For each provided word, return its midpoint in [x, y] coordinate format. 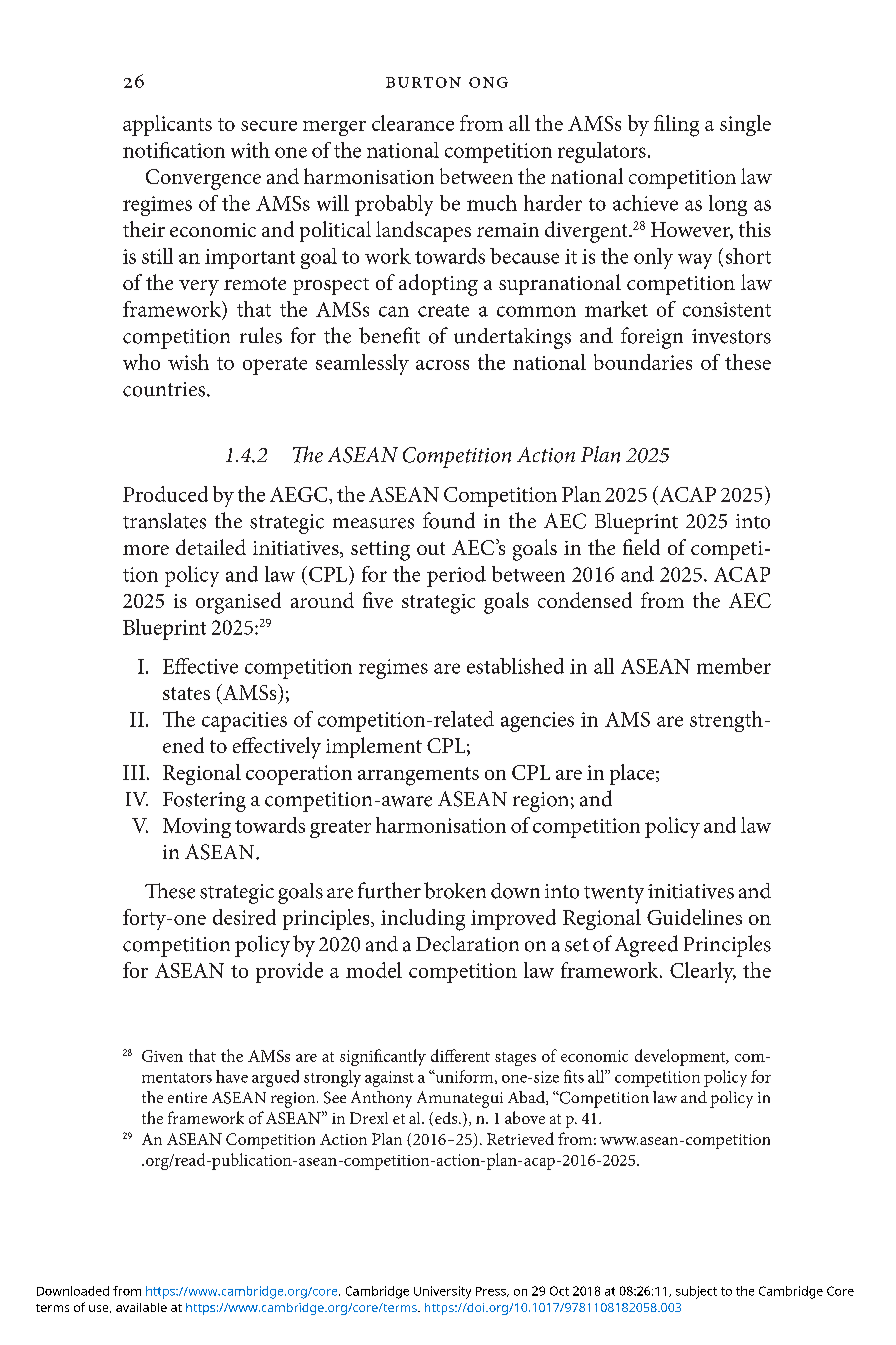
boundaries [643, 362]
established [515, 666]
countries [165, 389]
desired [244, 917]
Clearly [703, 972]
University [442, 1292]
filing [676, 126]
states [186, 693]
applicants [167, 125]
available [141, 1307]
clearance [413, 123]
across [442, 365]
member [734, 666]
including [423, 920]
